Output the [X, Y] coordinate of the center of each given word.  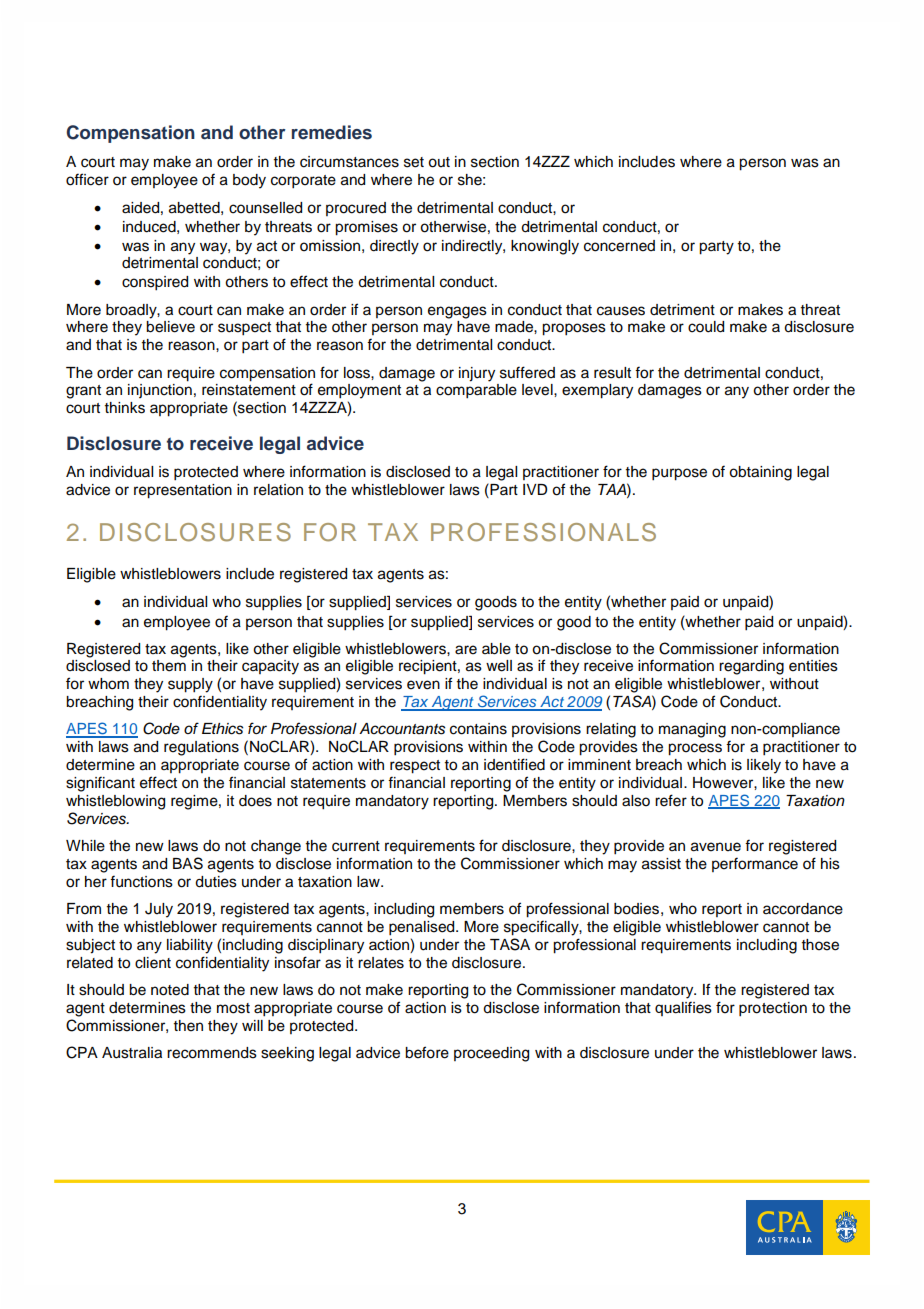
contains [478, 729]
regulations [201, 748]
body [249, 181]
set [414, 162]
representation [183, 491]
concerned [619, 246]
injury [477, 374]
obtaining [760, 473]
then [188, 1026]
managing [692, 730]
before [427, 1052]
